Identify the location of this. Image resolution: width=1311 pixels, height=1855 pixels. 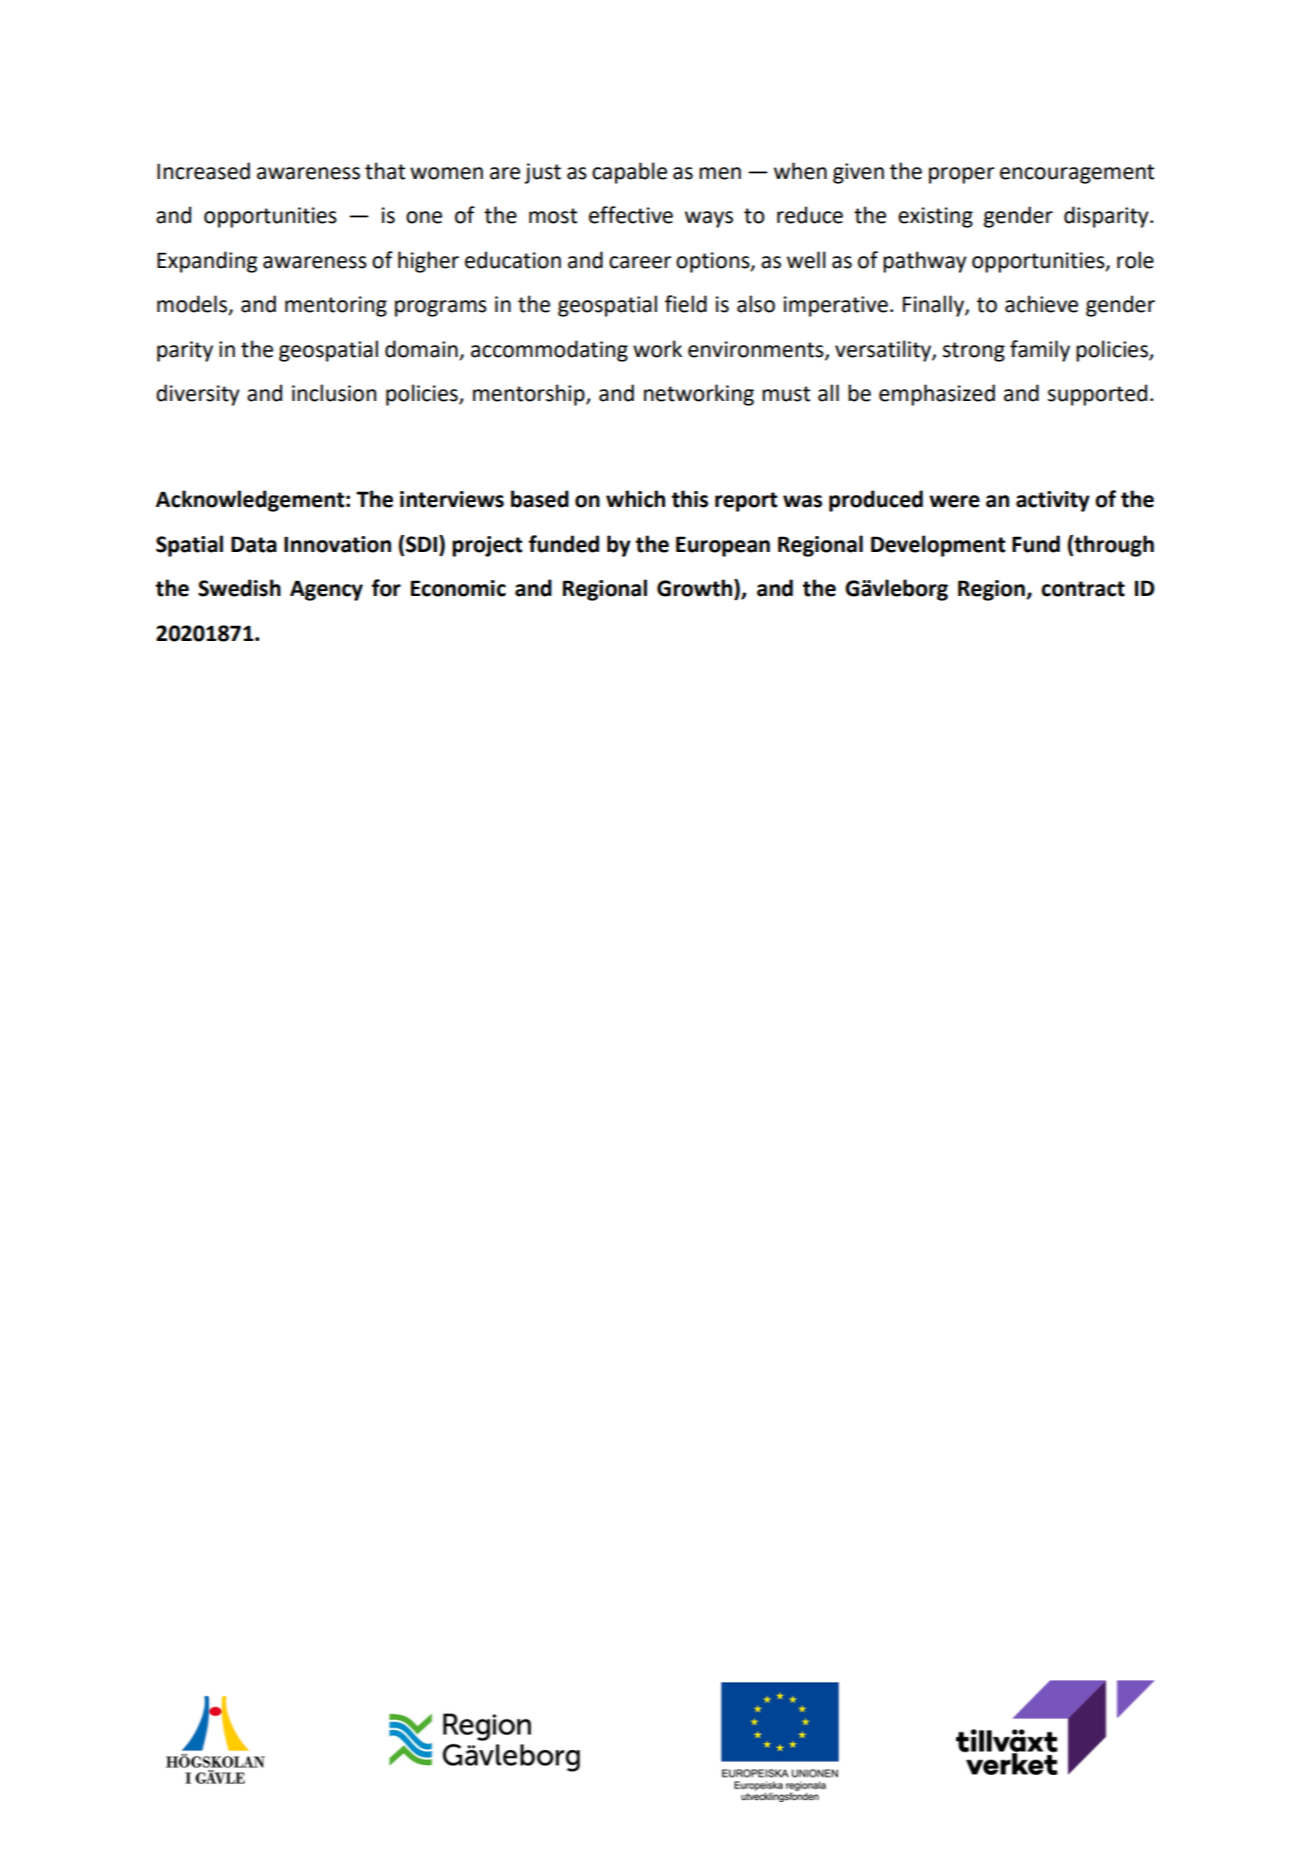
(690, 499).
